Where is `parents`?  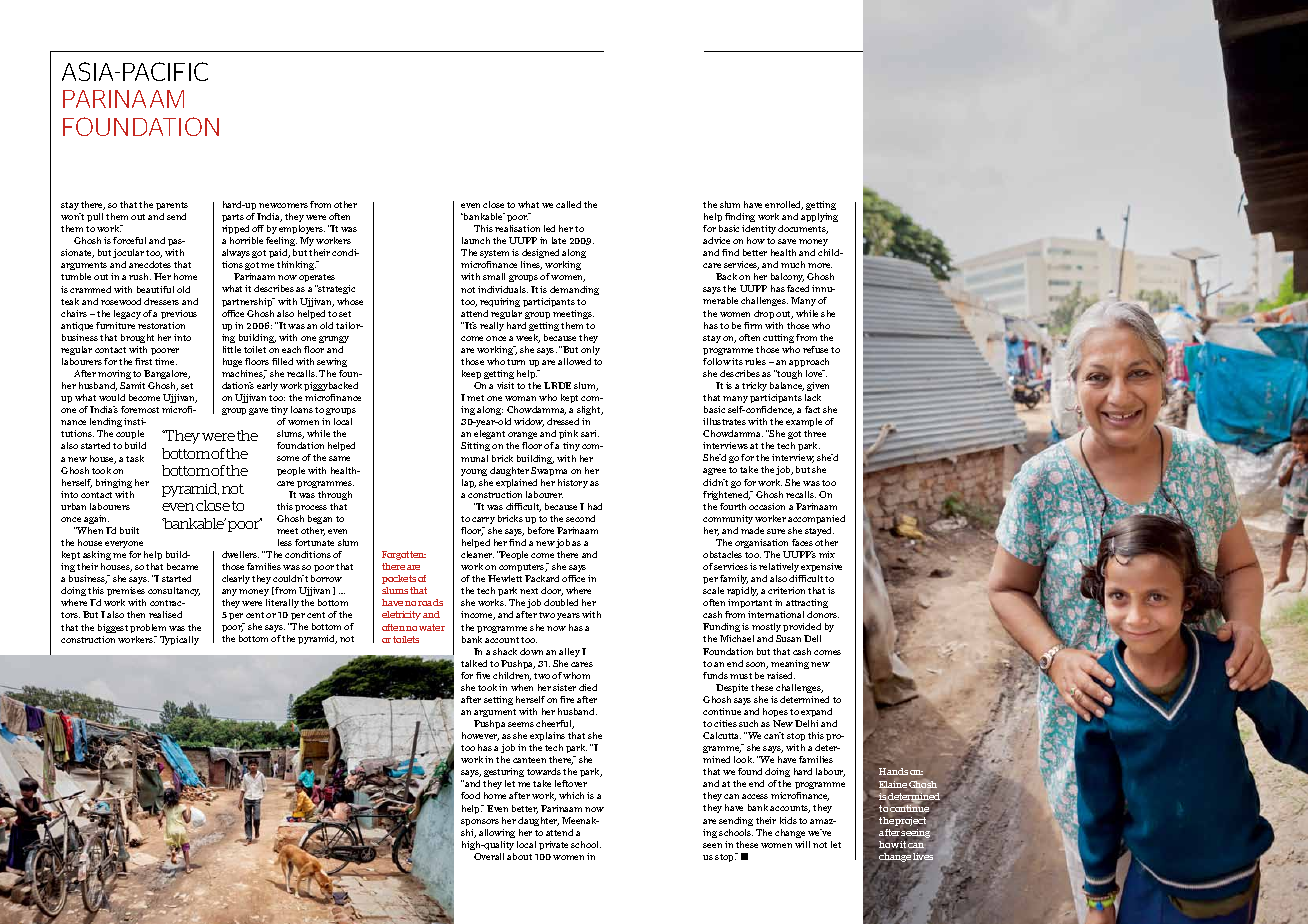 parents is located at coordinates (172, 206).
